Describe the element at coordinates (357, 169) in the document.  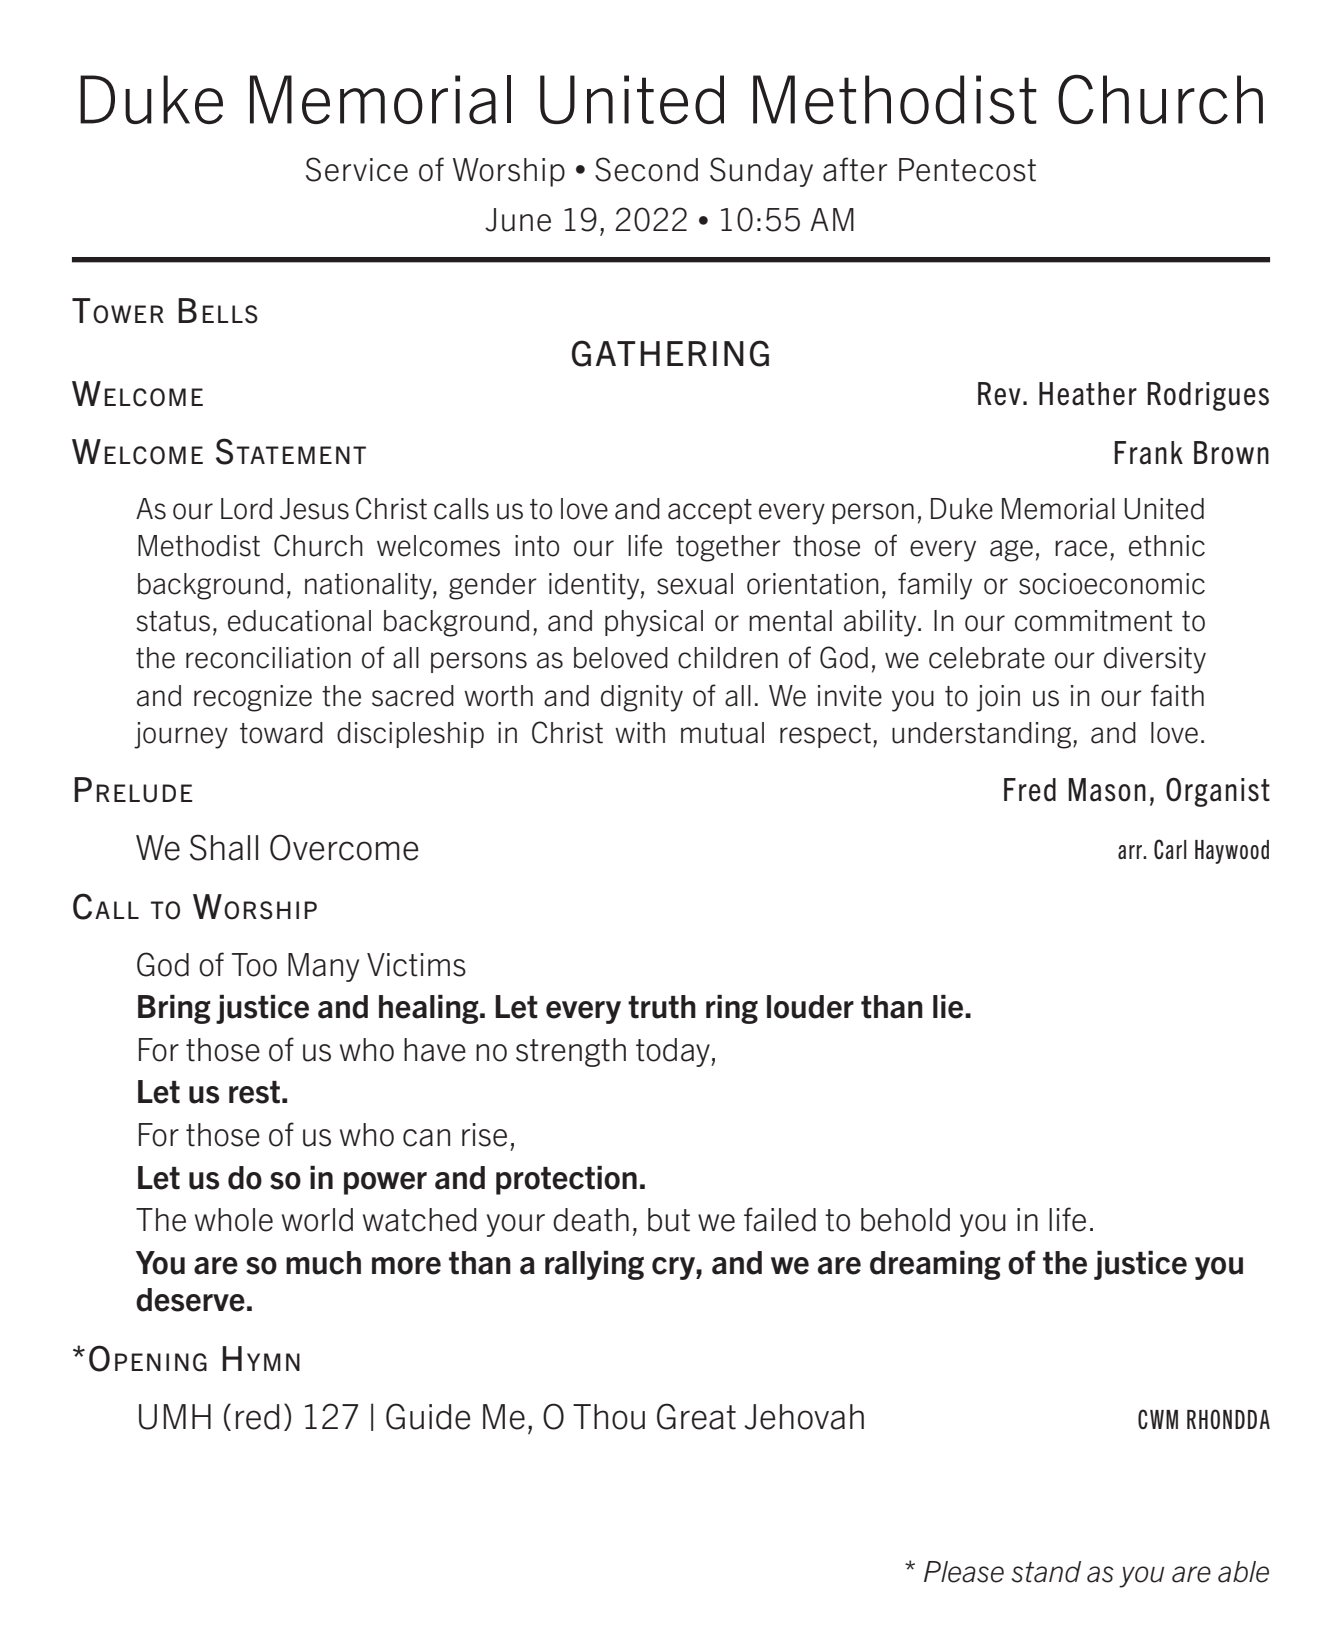
I see `Service` at that location.
